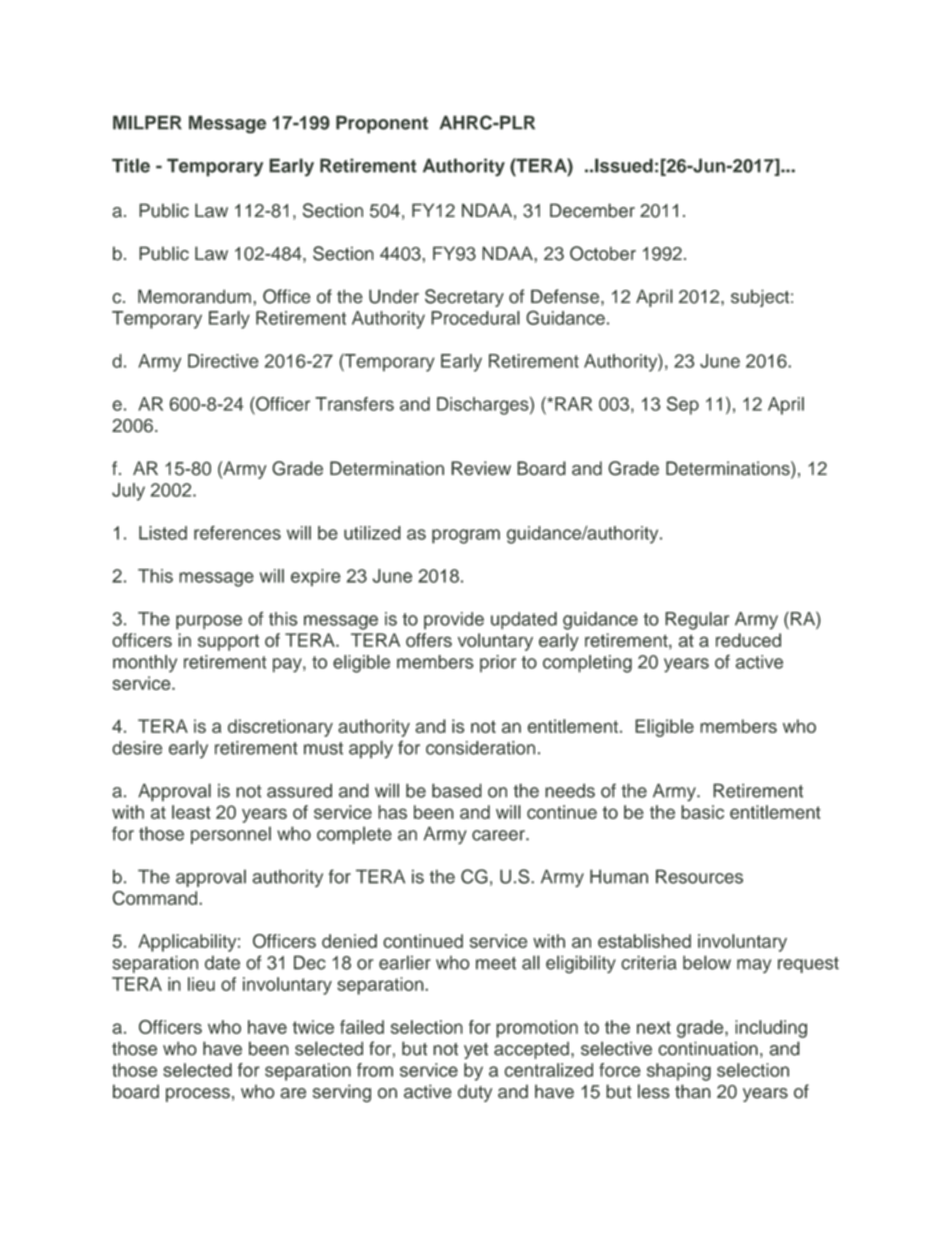 This image has width=952, height=1233. What do you see at coordinates (382, 124) in the image?
I see `Proponent` at bounding box center [382, 124].
